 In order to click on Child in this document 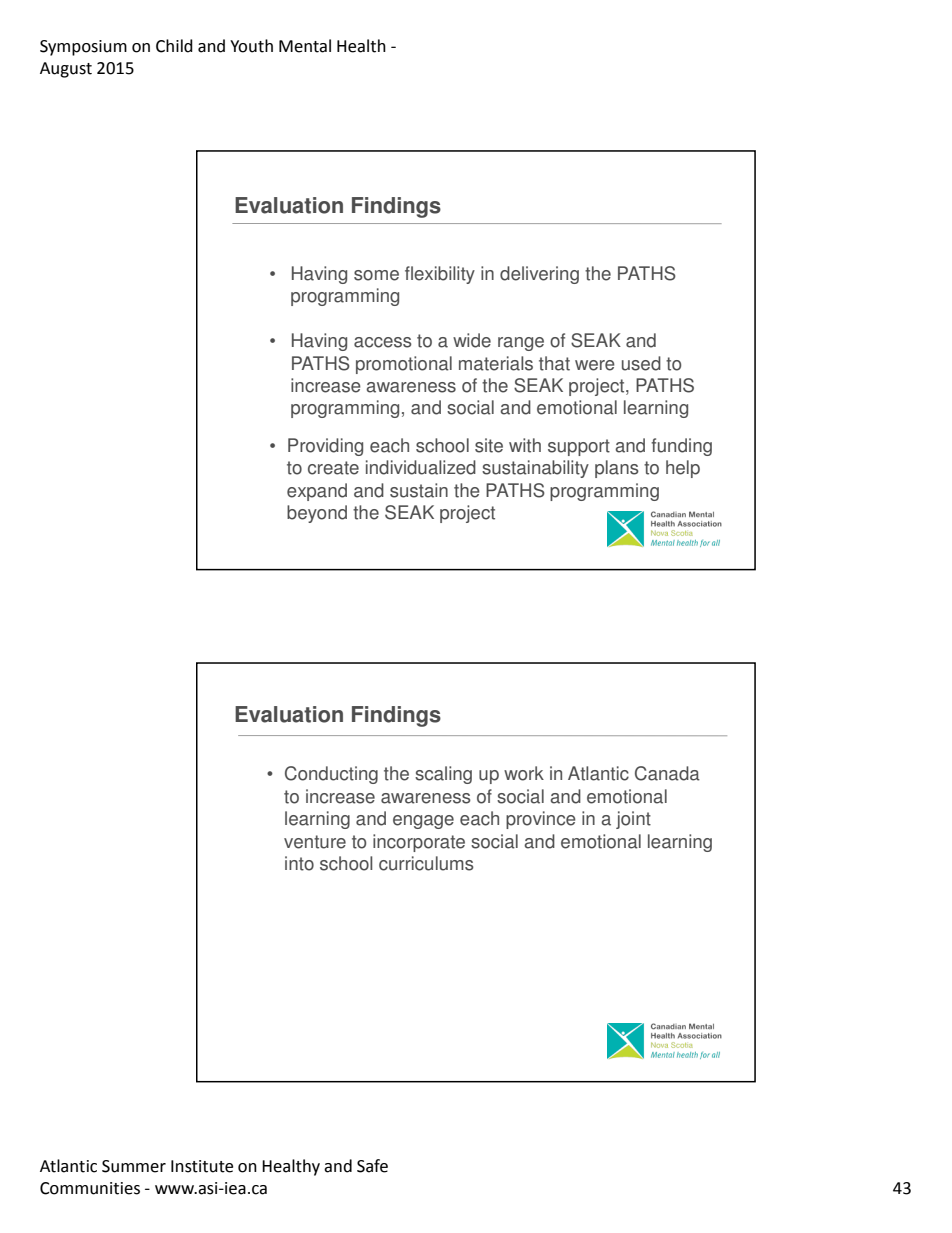, I will do `click(174, 46)`.
